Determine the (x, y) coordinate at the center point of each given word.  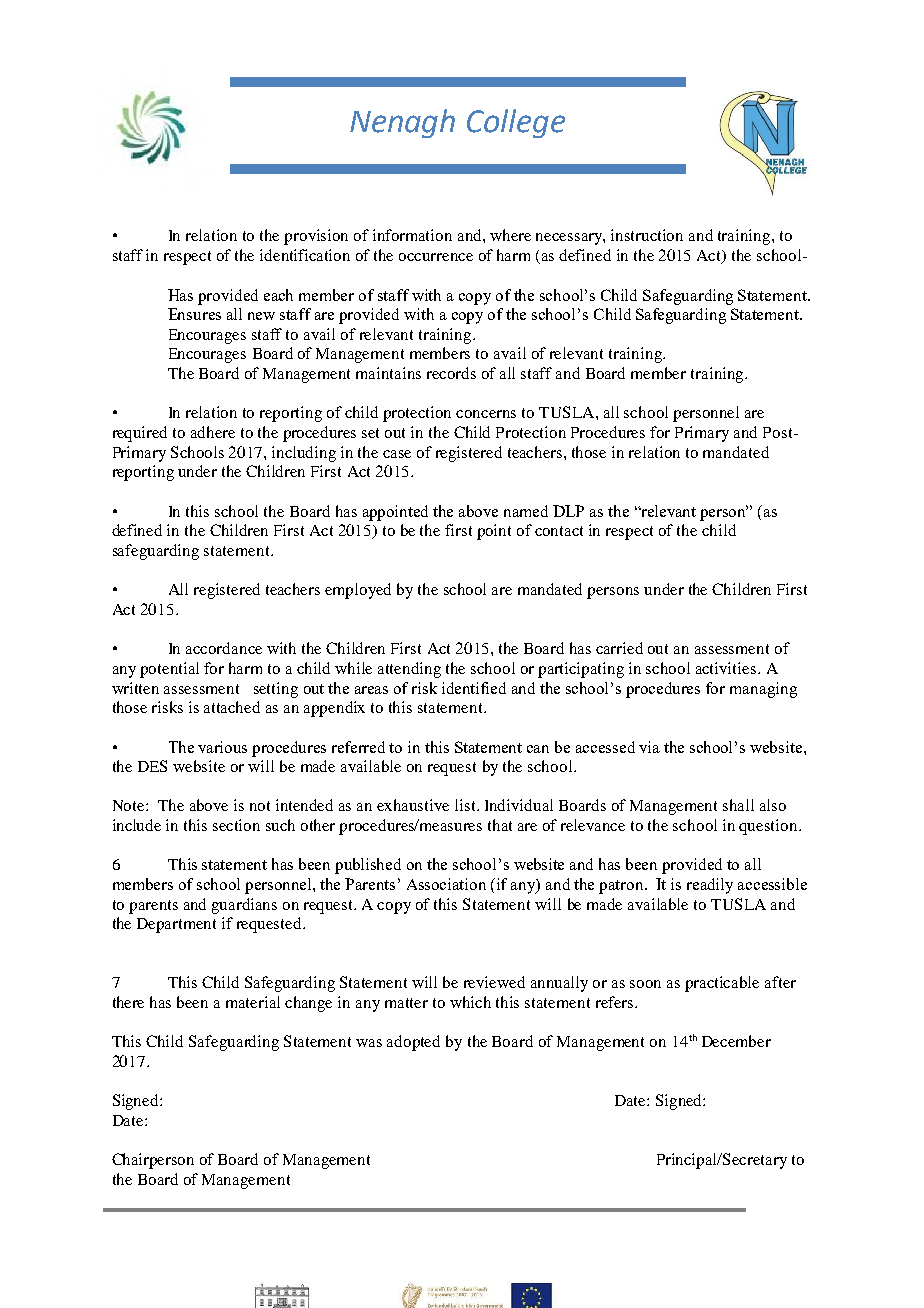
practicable (722, 984)
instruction (647, 235)
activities (727, 668)
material (253, 1002)
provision (316, 237)
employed (358, 591)
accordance (224, 648)
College (516, 123)
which (470, 1002)
